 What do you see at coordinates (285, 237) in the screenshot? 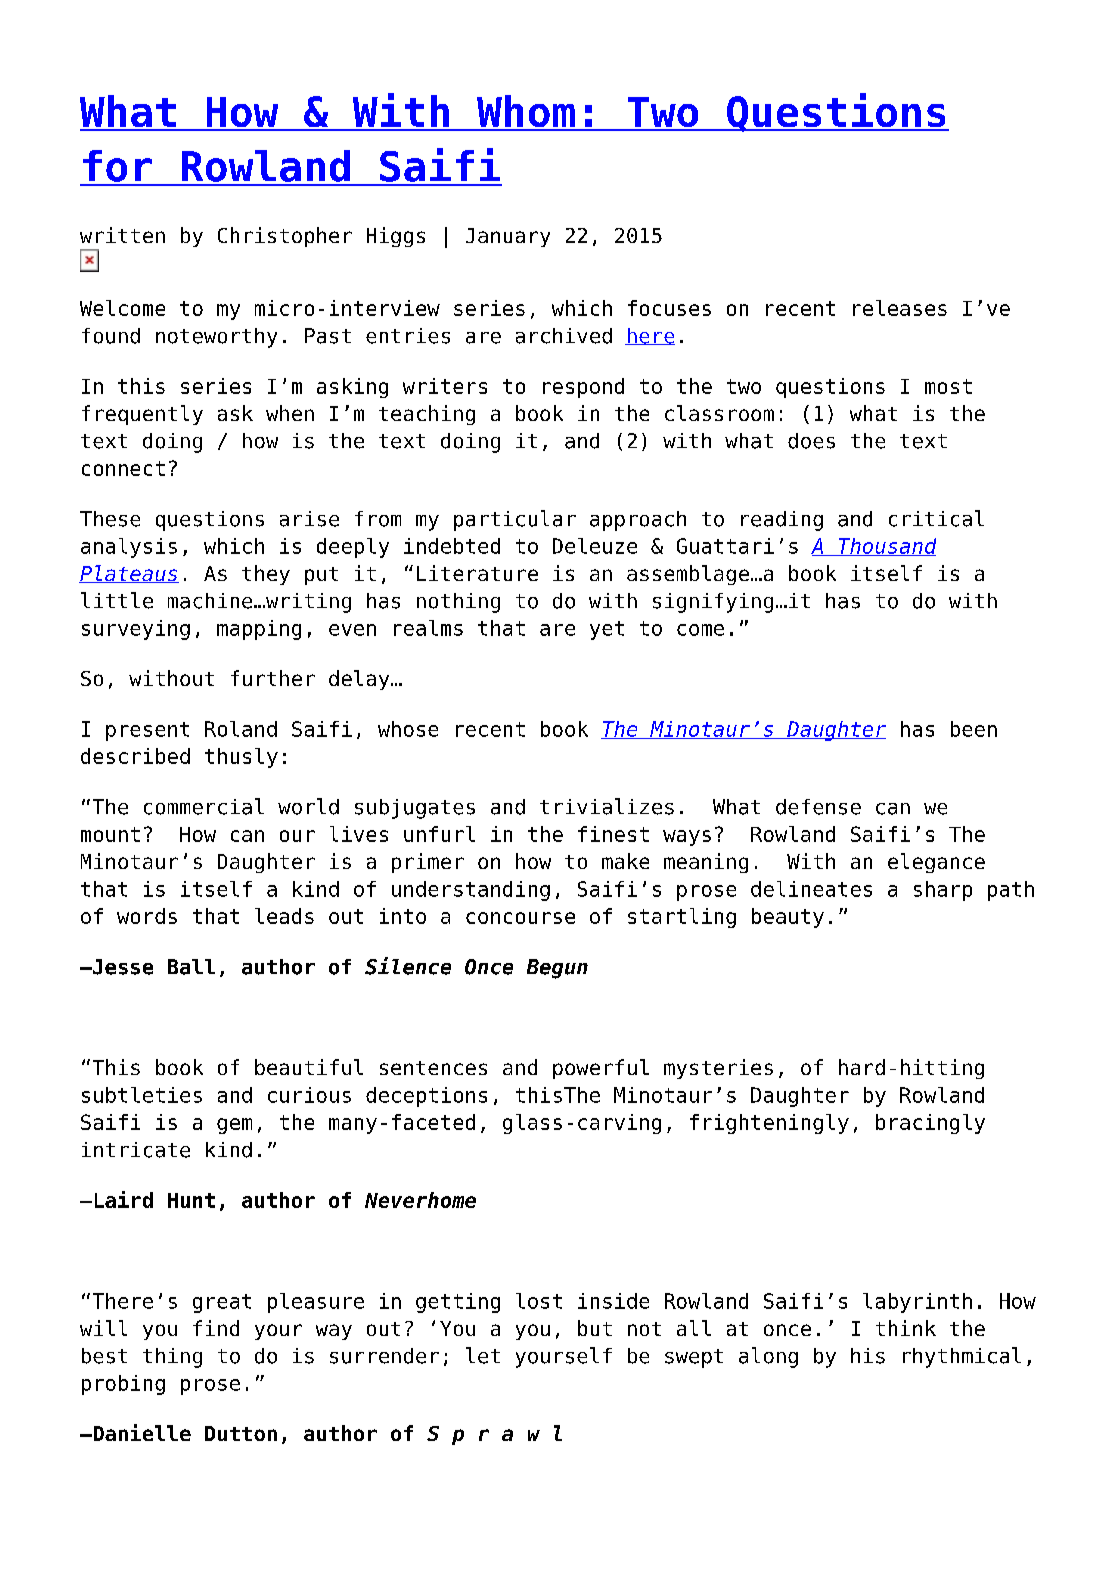
I see `Christopher` at bounding box center [285, 237].
